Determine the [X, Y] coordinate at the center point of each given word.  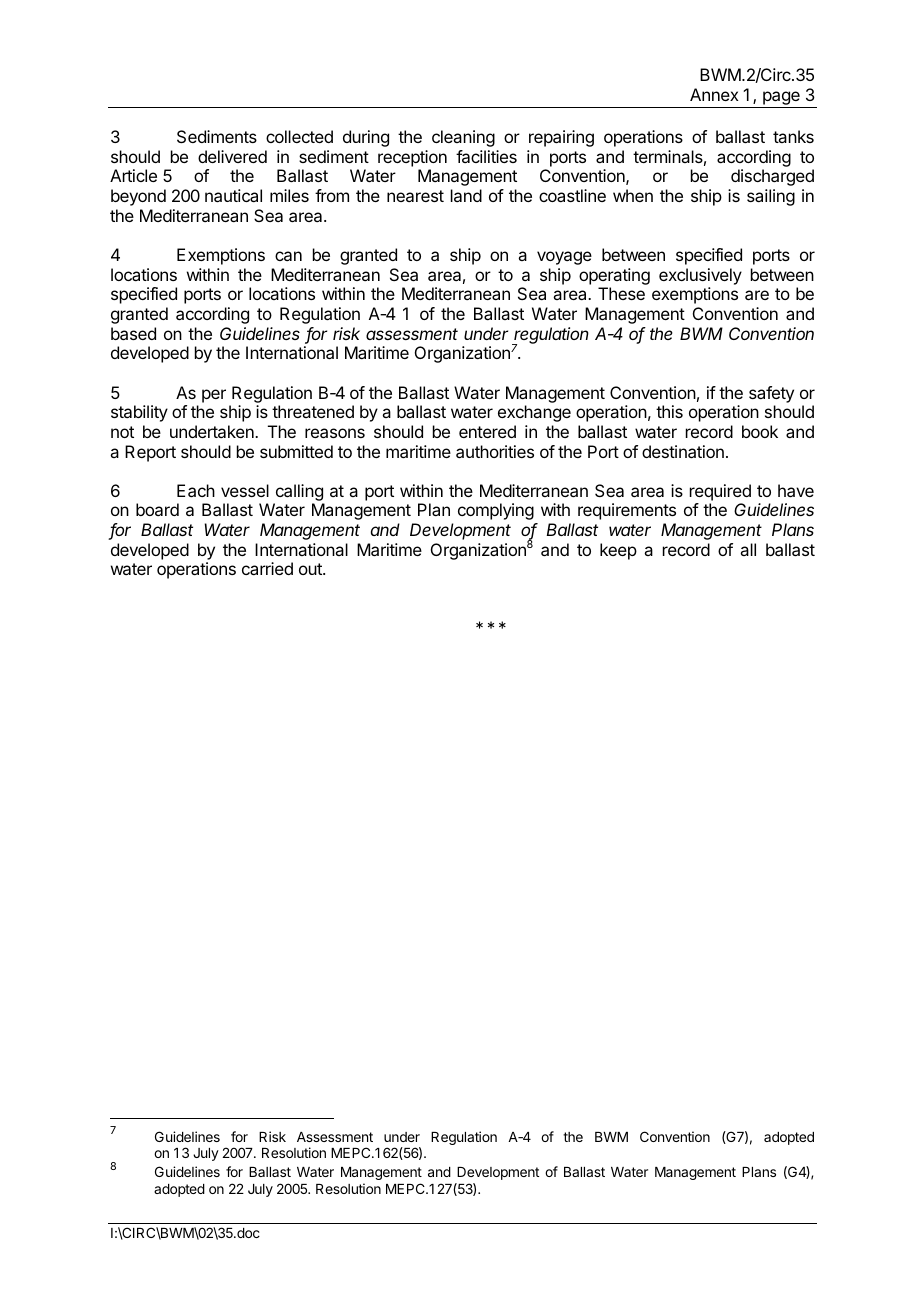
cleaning [463, 138]
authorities [495, 451]
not [122, 432]
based [133, 333]
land [466, 195]
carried [267, 568]
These [621, 293]
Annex [714, 94]
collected [299, 136]
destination [683, 451]
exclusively [700, 276]
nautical [233, 195]
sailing [771, 197]
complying [496, 511]
